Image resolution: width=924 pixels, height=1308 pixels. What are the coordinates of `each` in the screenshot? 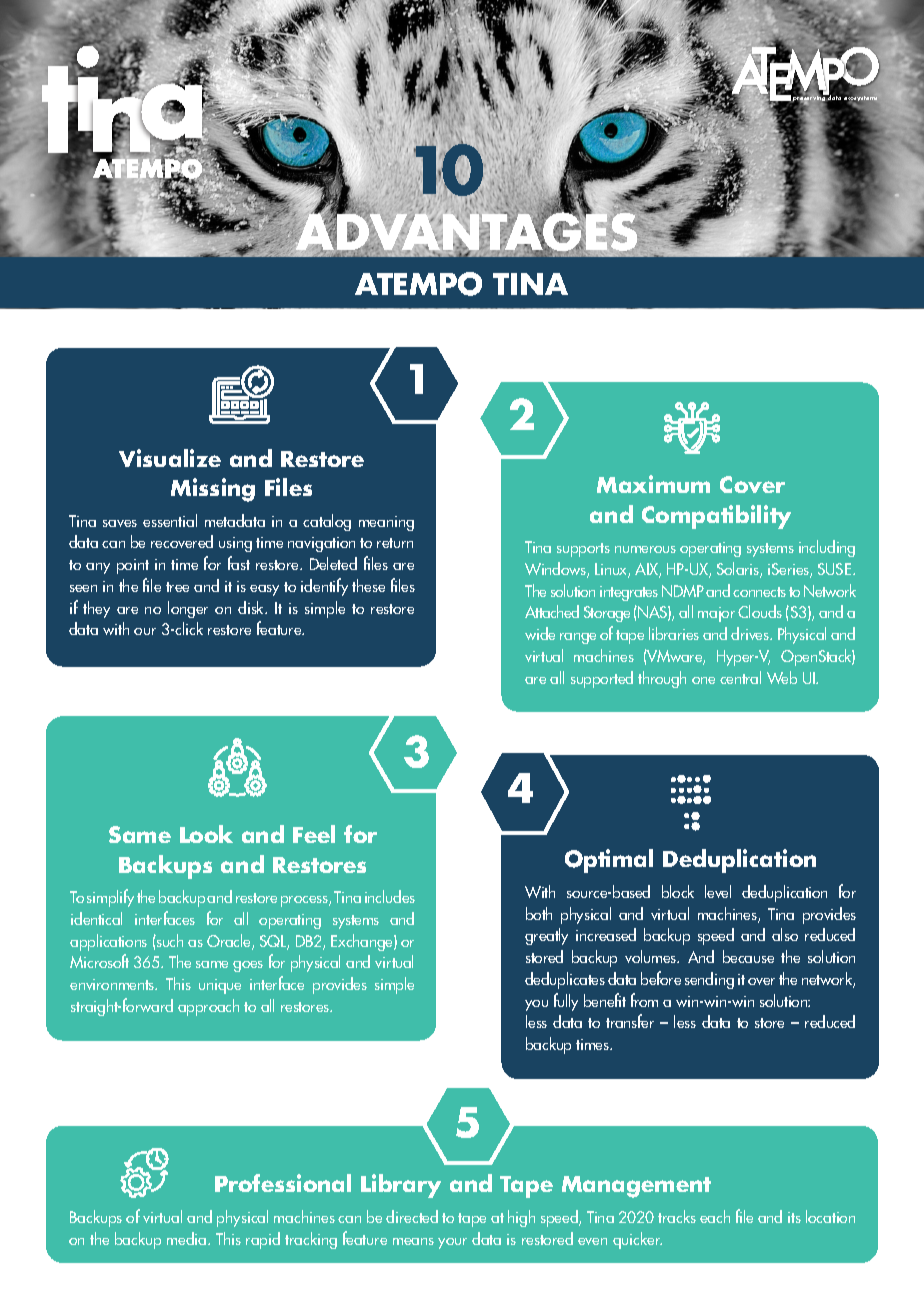 It's located at (715, 1216).
